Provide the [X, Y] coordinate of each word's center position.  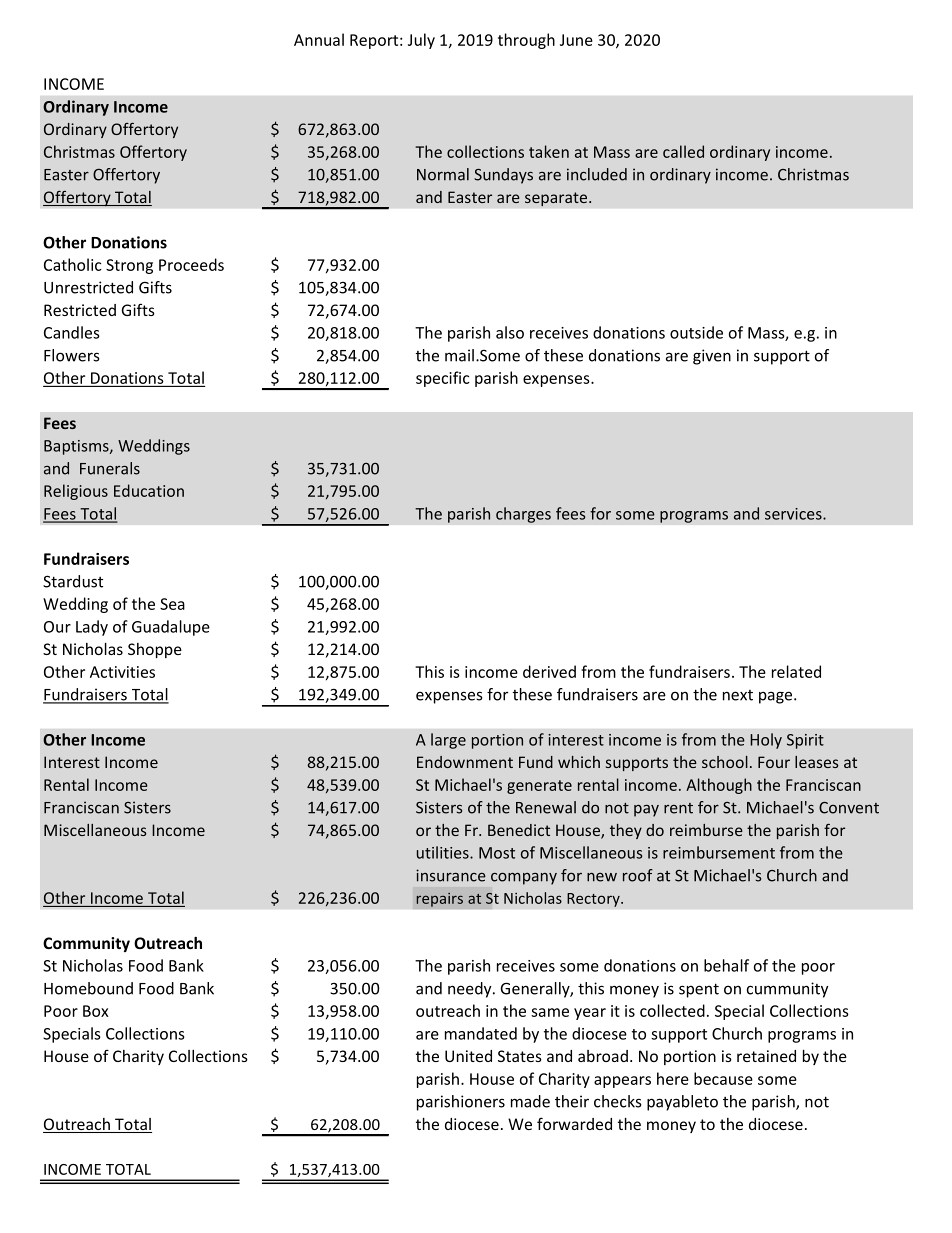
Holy [766, 741]
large [448, 741]
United [468, 1056]
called [683, 151]
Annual [319, 39]
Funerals [110, 468]
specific [443, 379]
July [421, 41]
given [712, 357]
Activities [122, 672]
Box [96, 1011]
